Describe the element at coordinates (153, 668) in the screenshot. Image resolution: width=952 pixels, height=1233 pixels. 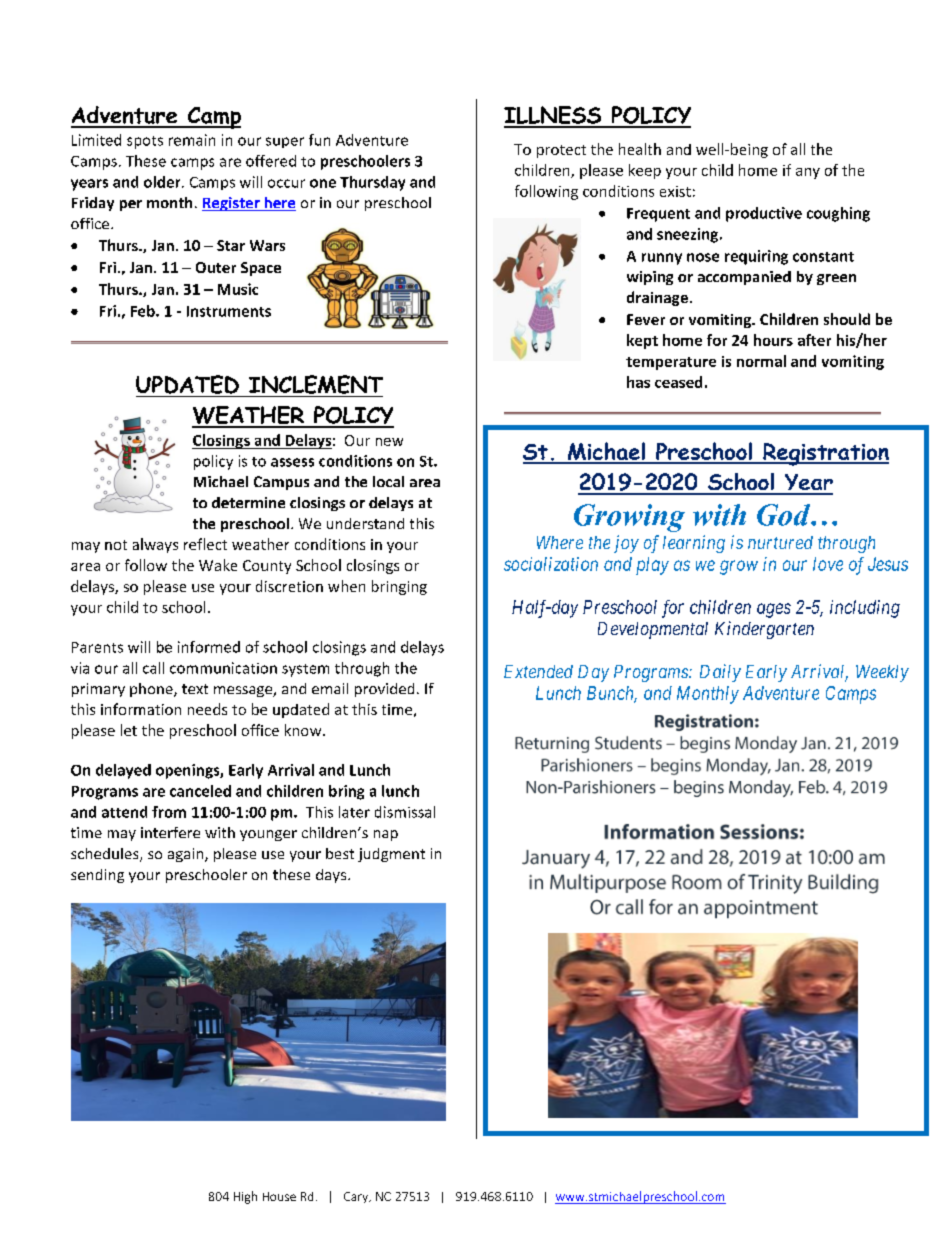
I see `call` at that location.
